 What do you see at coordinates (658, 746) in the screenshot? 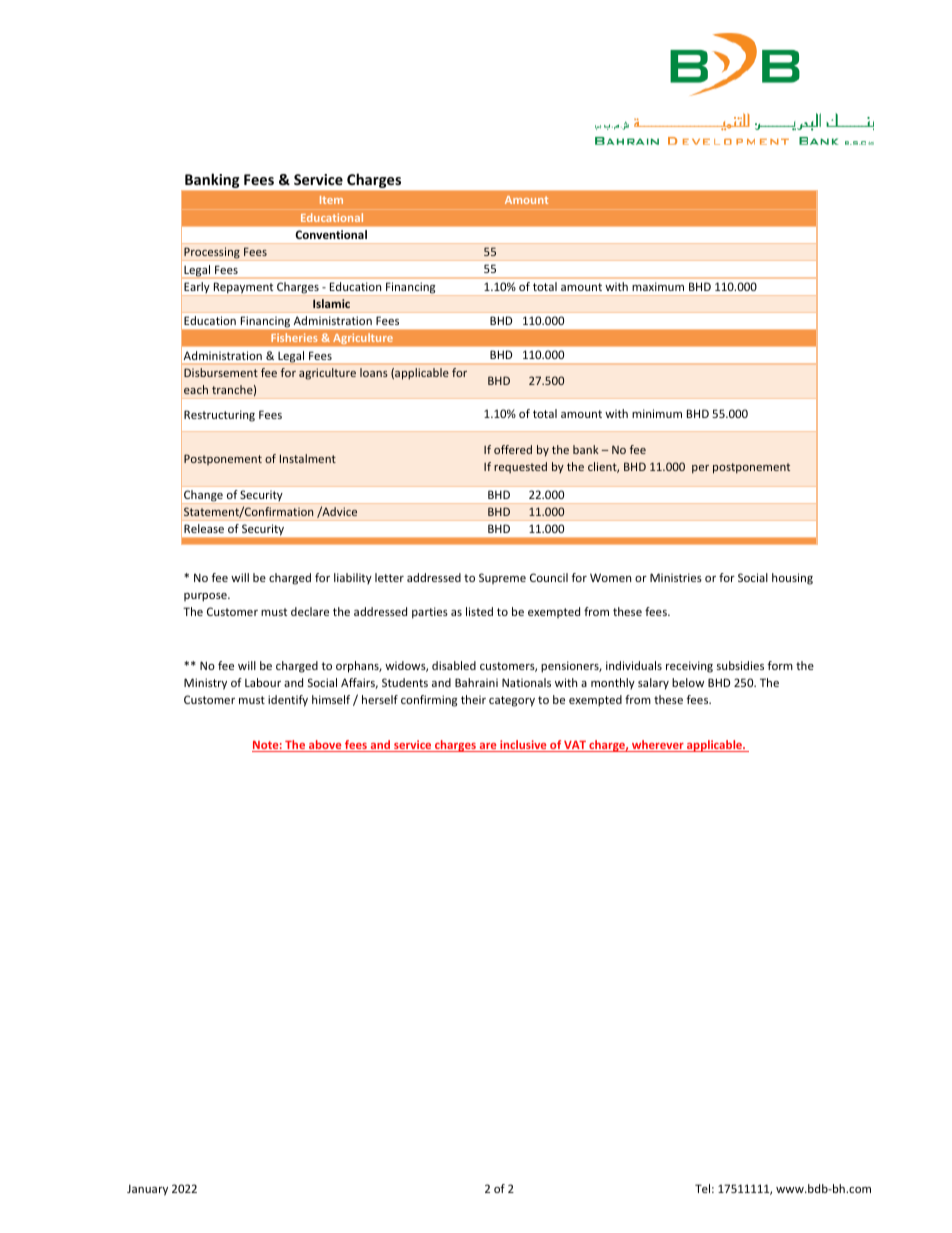
I see `wherever` at bounding box center [658, 746].
